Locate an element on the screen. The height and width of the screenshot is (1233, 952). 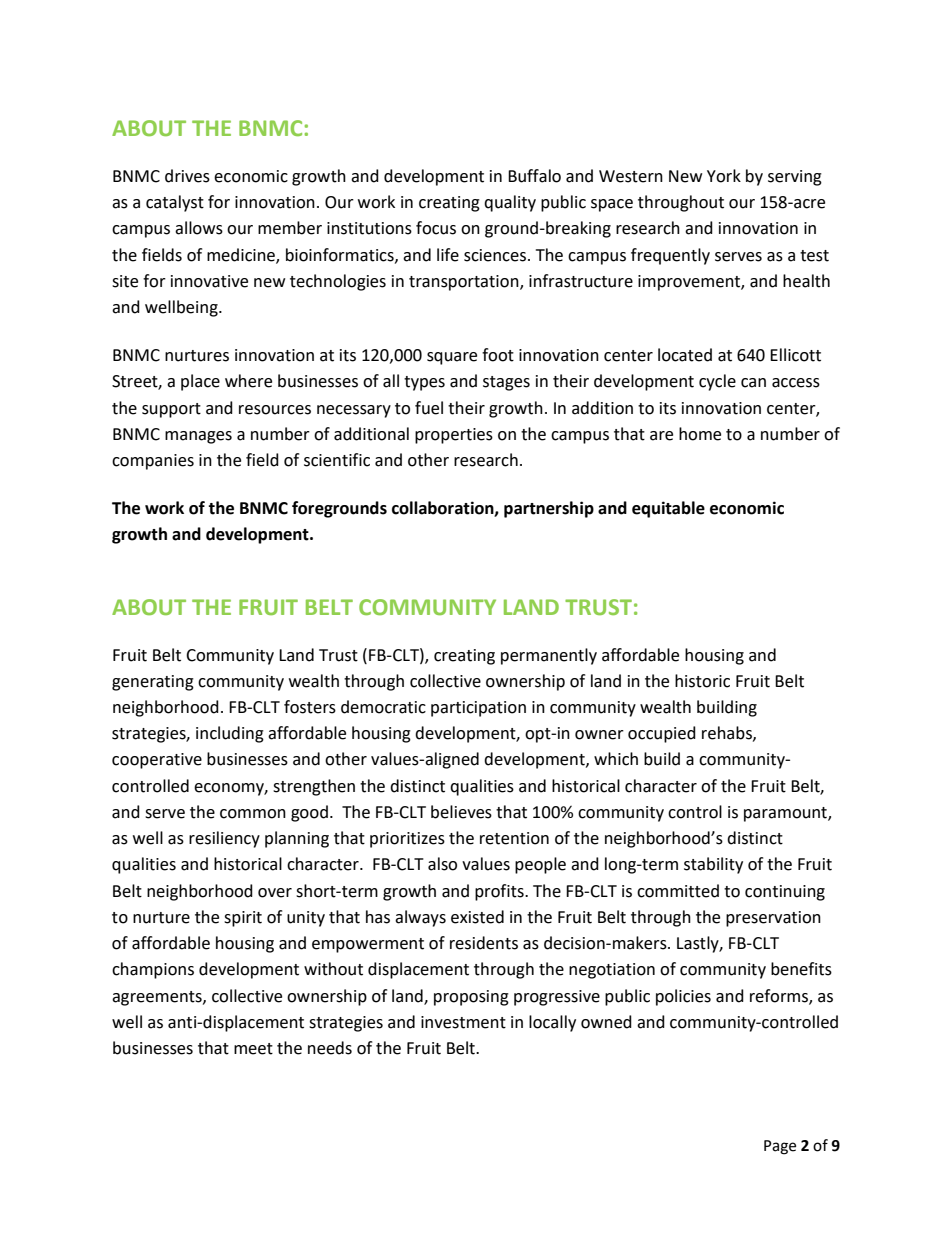
companies is located at coordinates (153, 462).
